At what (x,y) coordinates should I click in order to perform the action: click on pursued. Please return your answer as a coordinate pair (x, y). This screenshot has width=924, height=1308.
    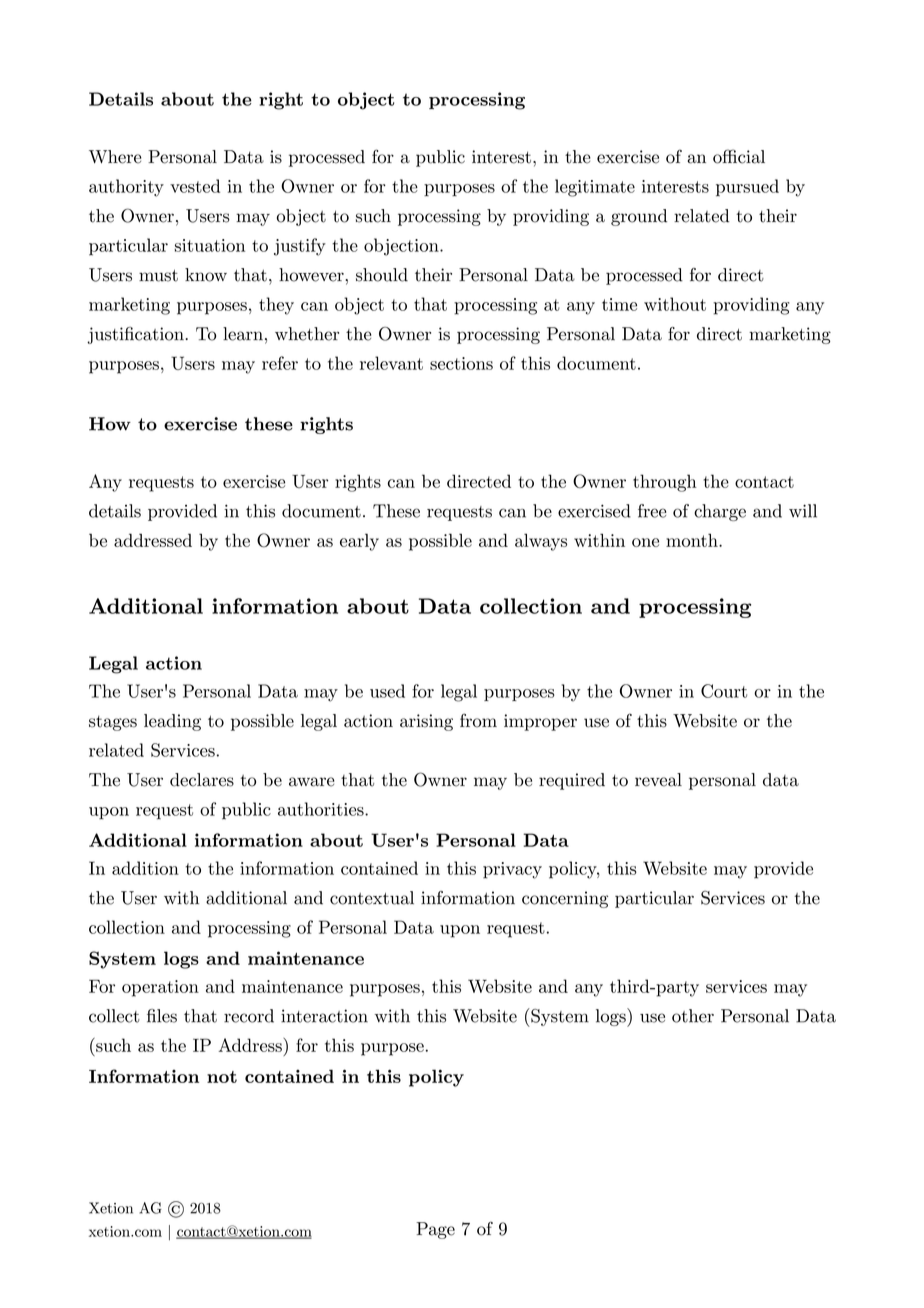
    Looking at the image, I should click on (747, 188).
